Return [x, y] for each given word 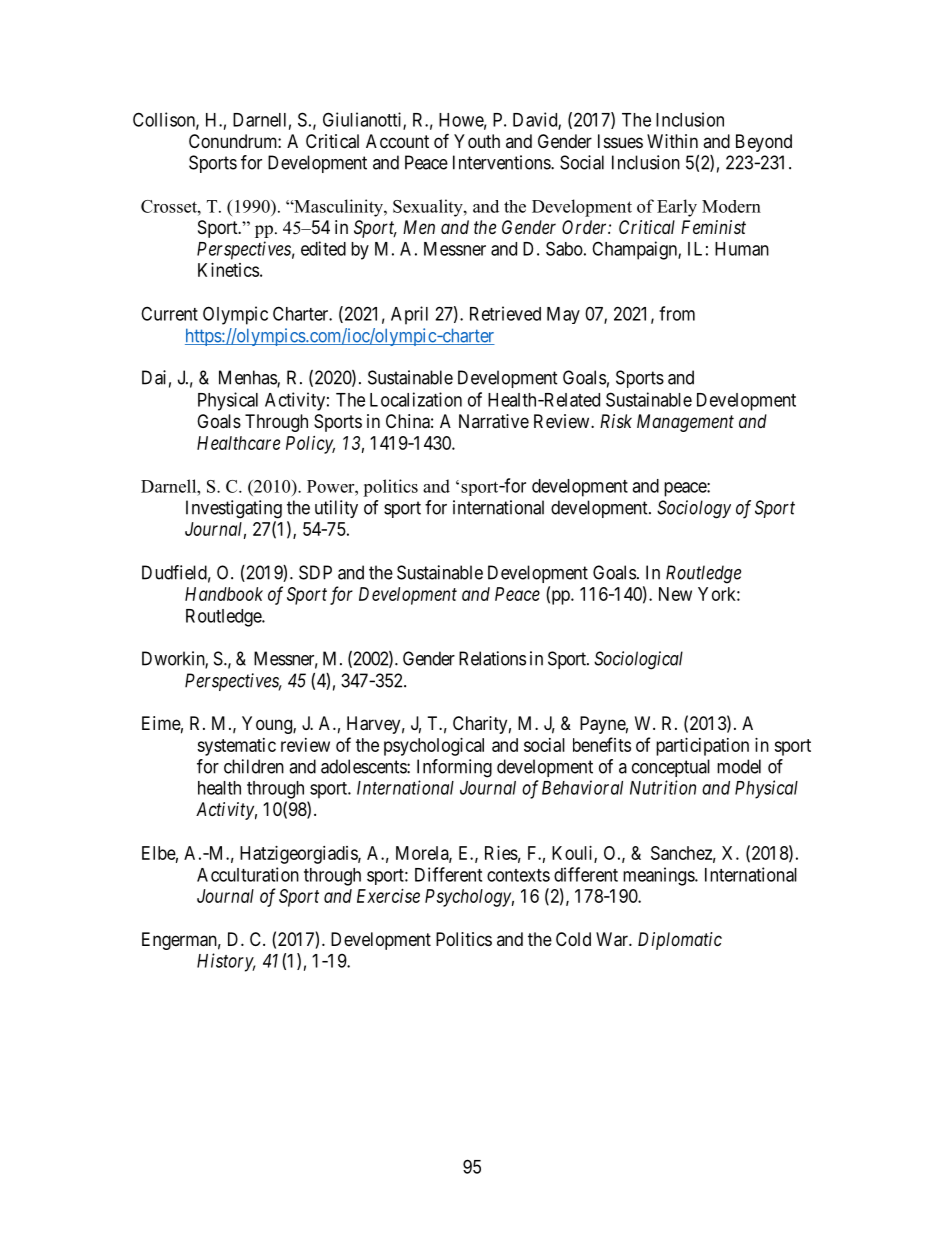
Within [672, 141]
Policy [310, 445]
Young [268, 725]
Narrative [494, 421]
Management [685, 423]
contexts [518, 875]
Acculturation [248, 874]
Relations [492, 658]
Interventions [502, 162]
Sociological [638, 660]
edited [323, 248]
